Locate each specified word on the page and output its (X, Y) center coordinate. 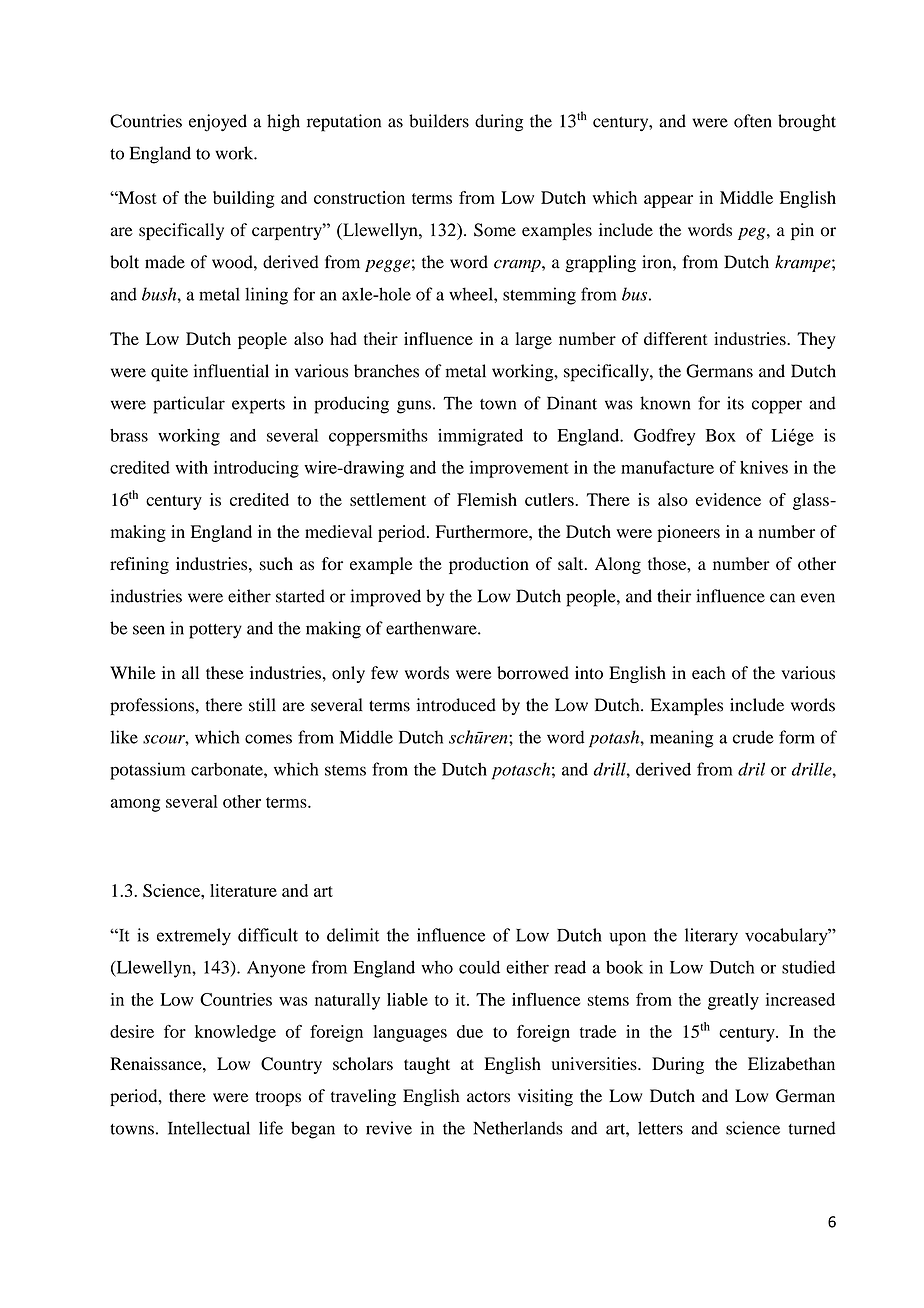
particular (189, 405)
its (735, 403)
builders (439, 121)
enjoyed (218, 123)
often (753, 121)
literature (243, 890)
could (479, 967)
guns (414, 407)
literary (711, 937)
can (782, 598)
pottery (215, 631)
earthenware (432, 628)
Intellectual (209, 1128)
